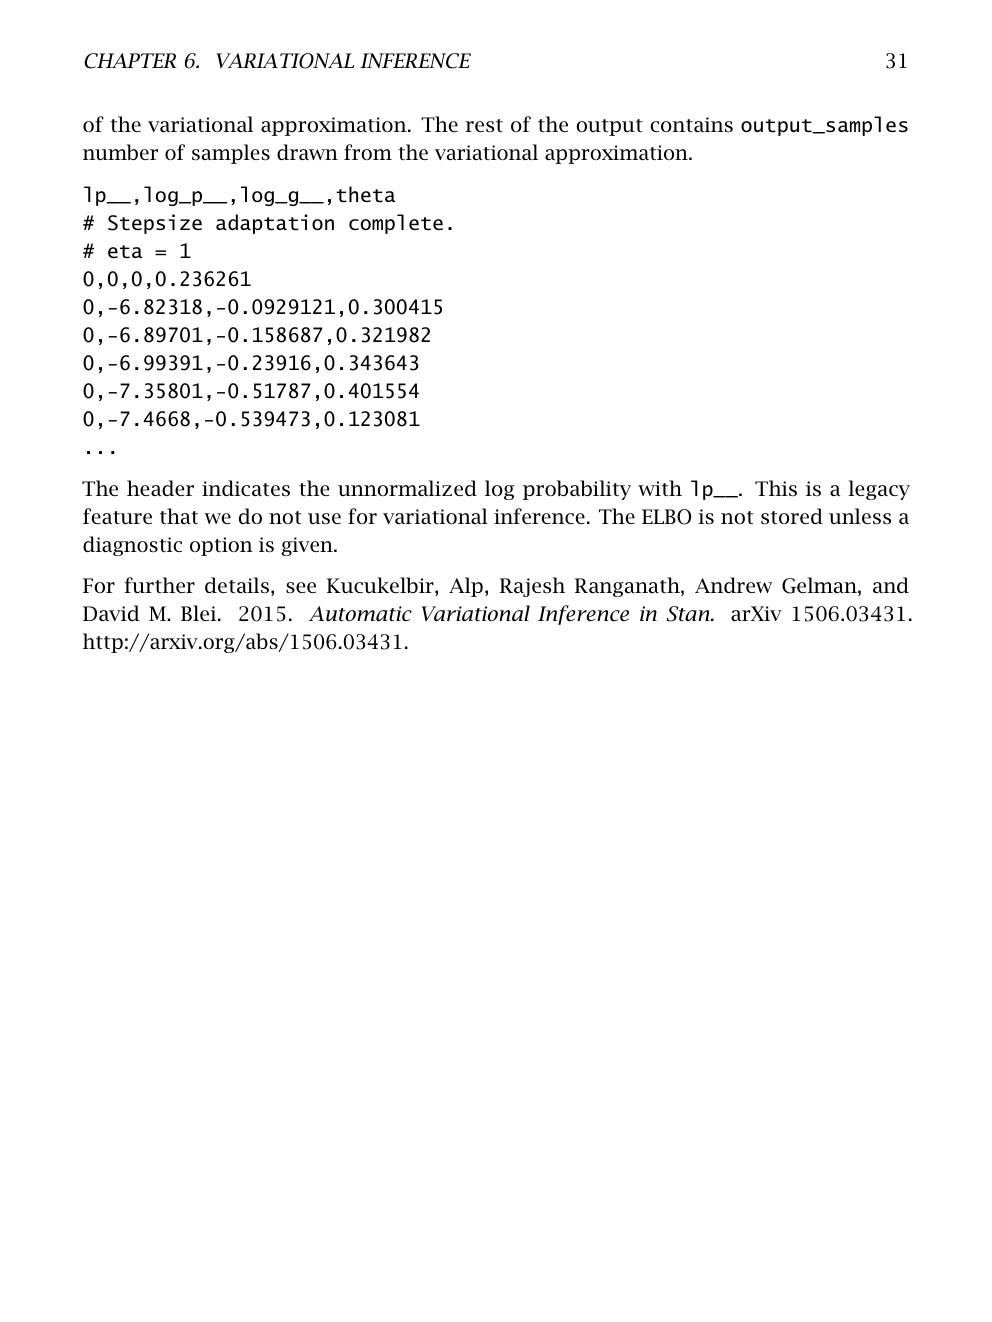 Image resolution: width=992 pixels, height=1322 pixels. I want to click on rest, so click(484, 125).
